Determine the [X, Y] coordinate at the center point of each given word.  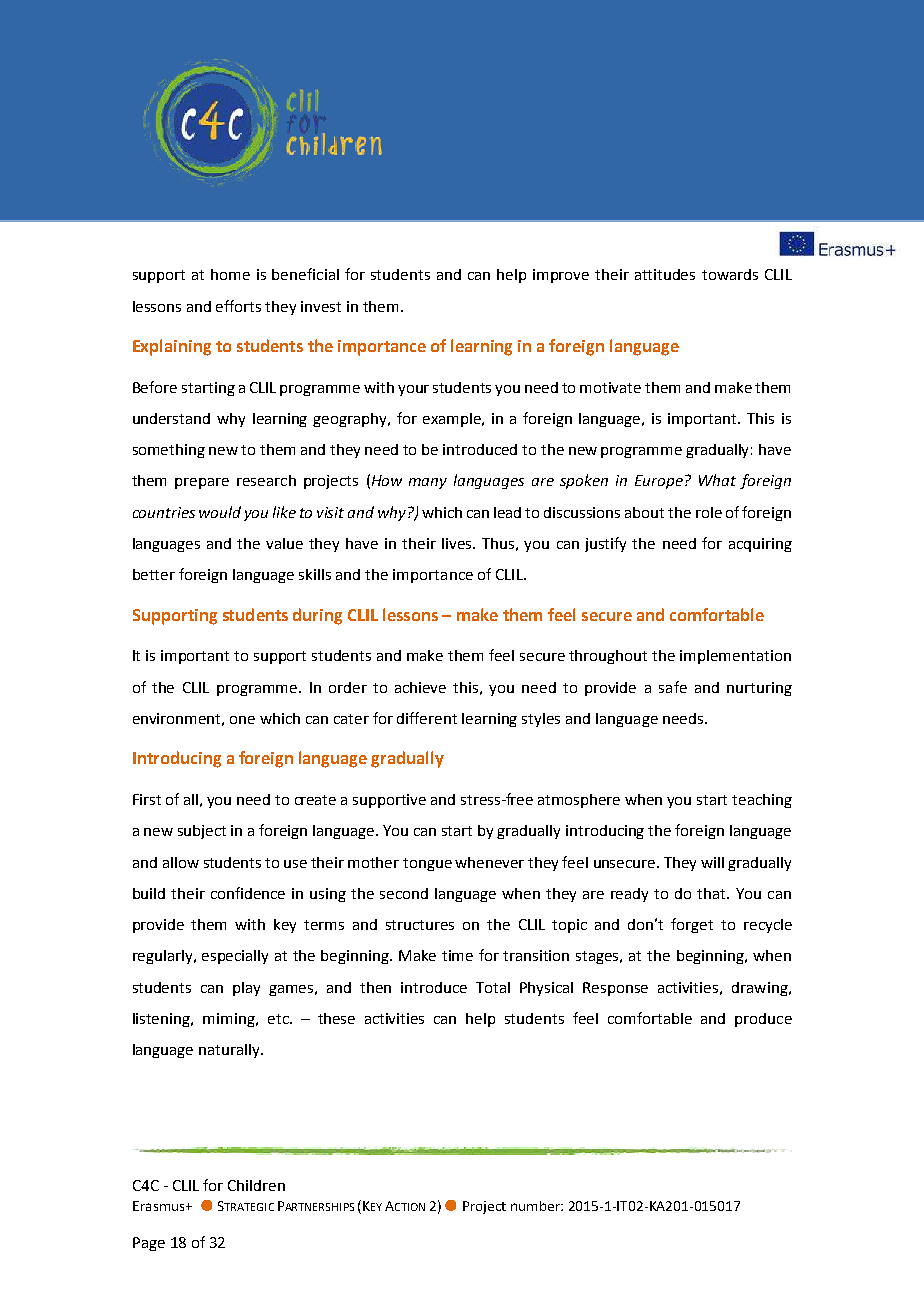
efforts [238, 306]
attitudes [665, 274]
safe [673, 687]
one [242, 720]
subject [202, 832]
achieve [420, 687]
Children [256, 1185]
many [428, 483]
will [712, 862]
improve [561, 276]
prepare [202, 483]
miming [230, 1020]
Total [493, 987]
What [717, 480]
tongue [427, 864]
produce [763, 1020]
